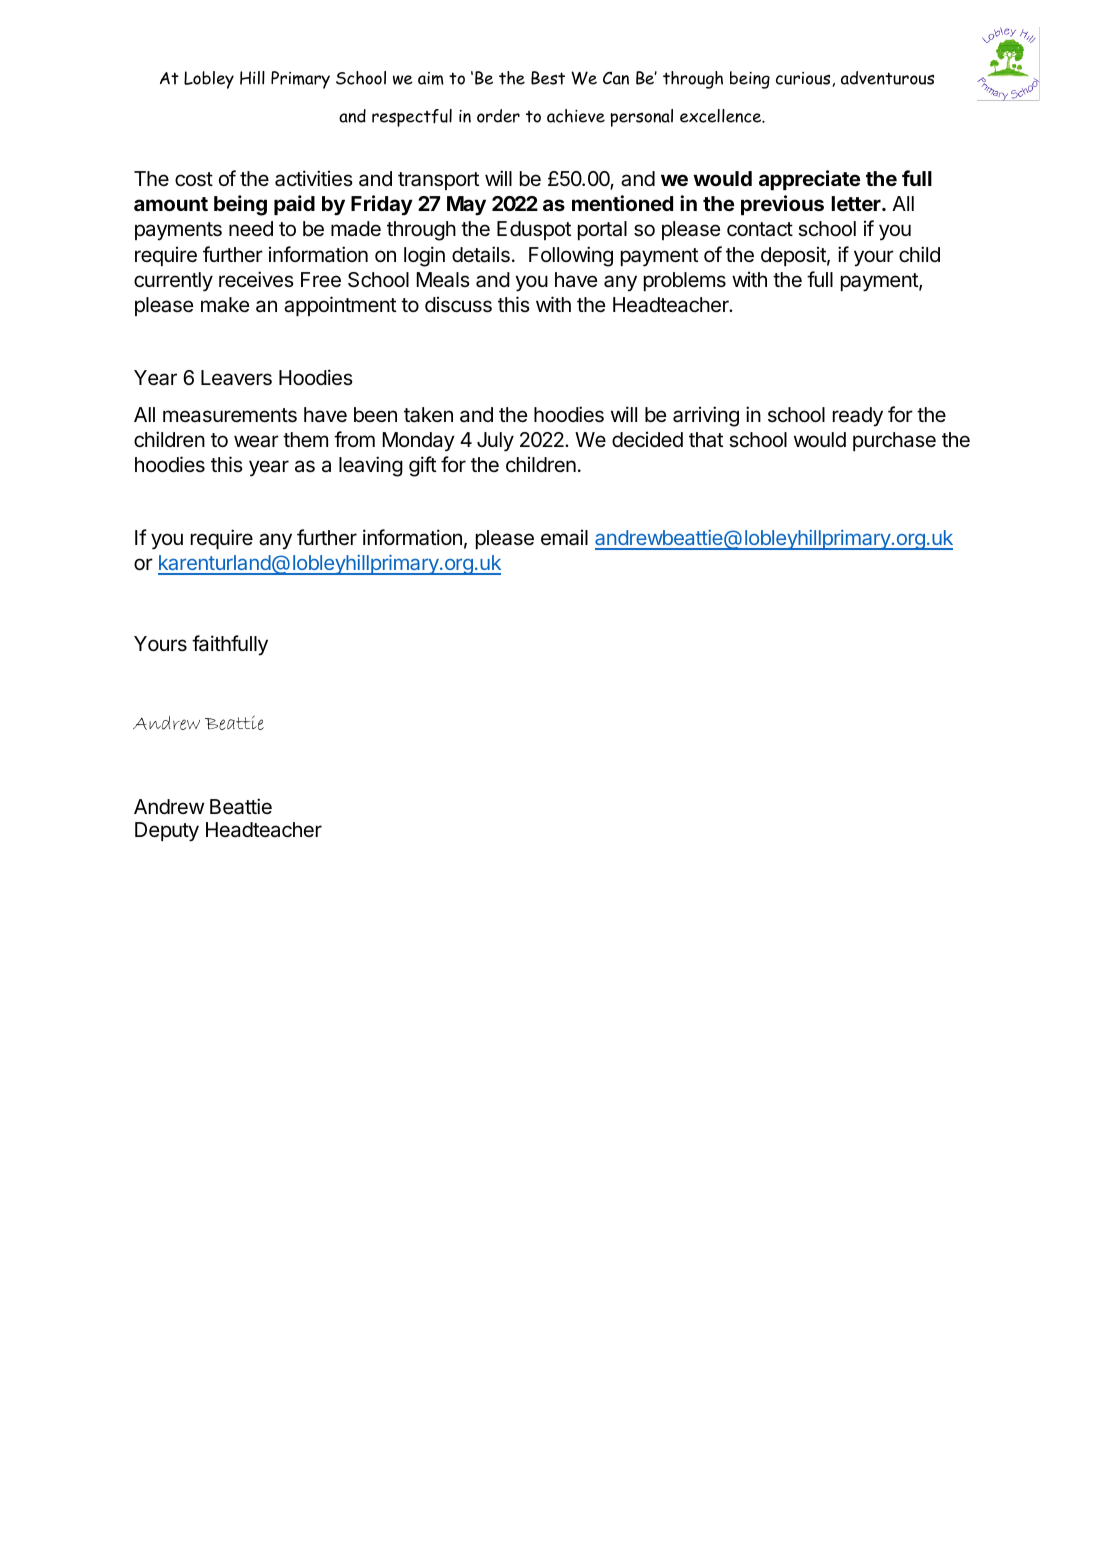 This screenshot has width=1105, height=1562. Describe the element at coordinates (412, 118) in the screenshot. I see `respectful` at that location.
